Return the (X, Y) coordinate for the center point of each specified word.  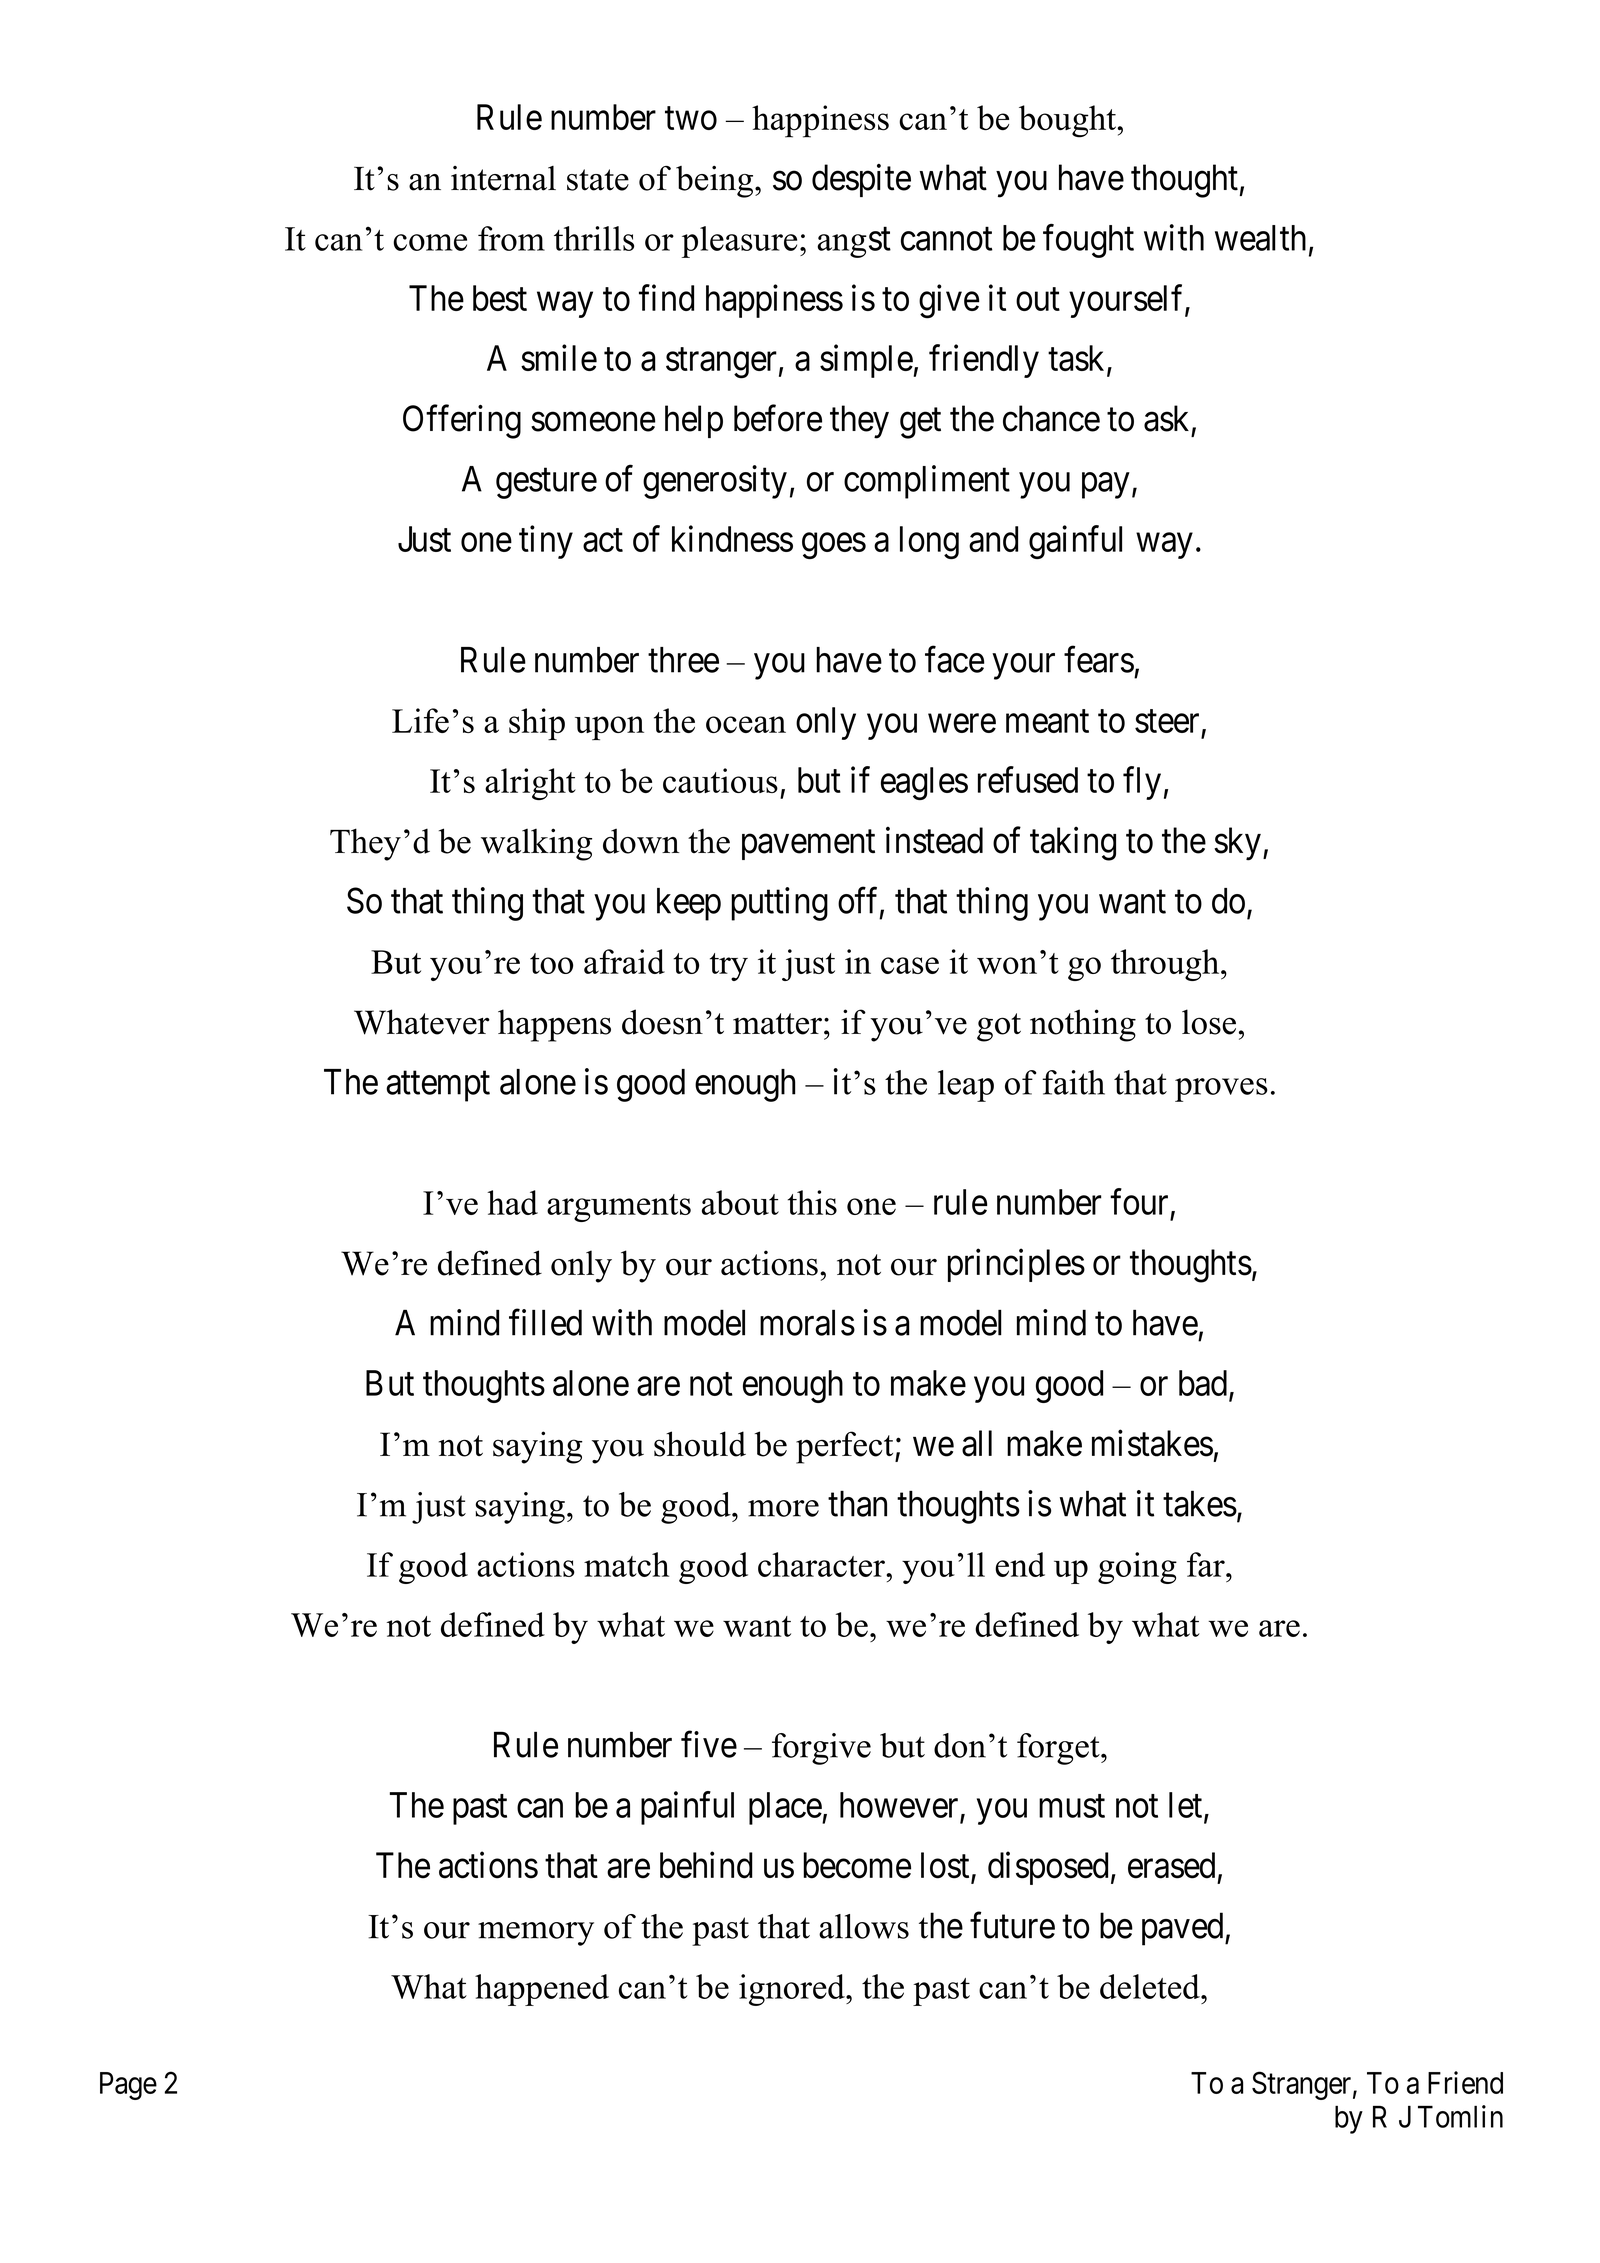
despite (861, 180)
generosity (715, 482)
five (709, 1744)
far (1207, 1564)
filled (545, 1322)
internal (503, 178)
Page (128, 2086)
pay (1105, 486)
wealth (1260, 238)
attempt (438, 1087)
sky (1237, 844)
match (626, 1564)
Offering (462, 422)
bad (1203, 1383)
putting (779, 904)
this (812, 1202)
